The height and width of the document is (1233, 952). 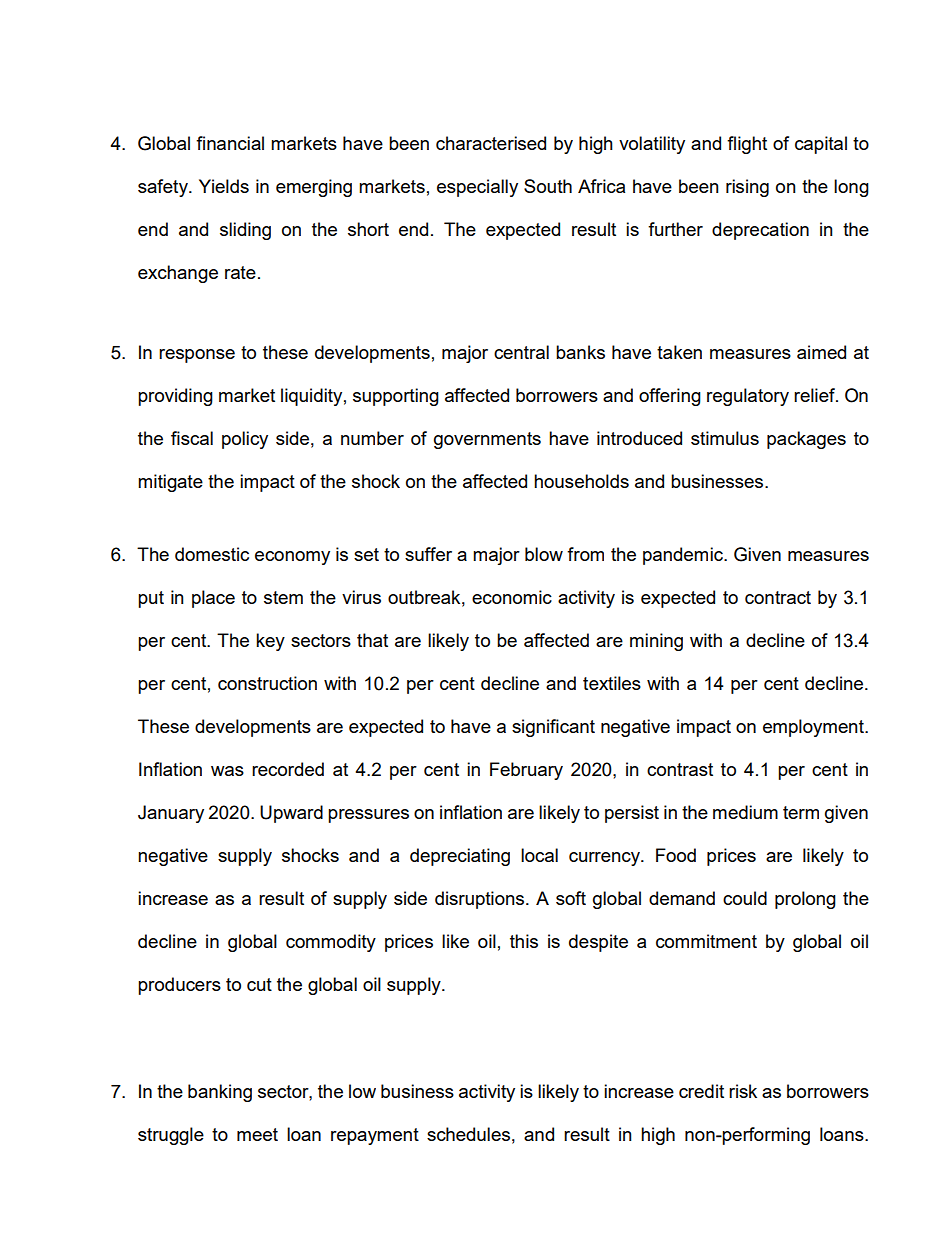 I want to click on Yields, so click(x=224, y=186).
